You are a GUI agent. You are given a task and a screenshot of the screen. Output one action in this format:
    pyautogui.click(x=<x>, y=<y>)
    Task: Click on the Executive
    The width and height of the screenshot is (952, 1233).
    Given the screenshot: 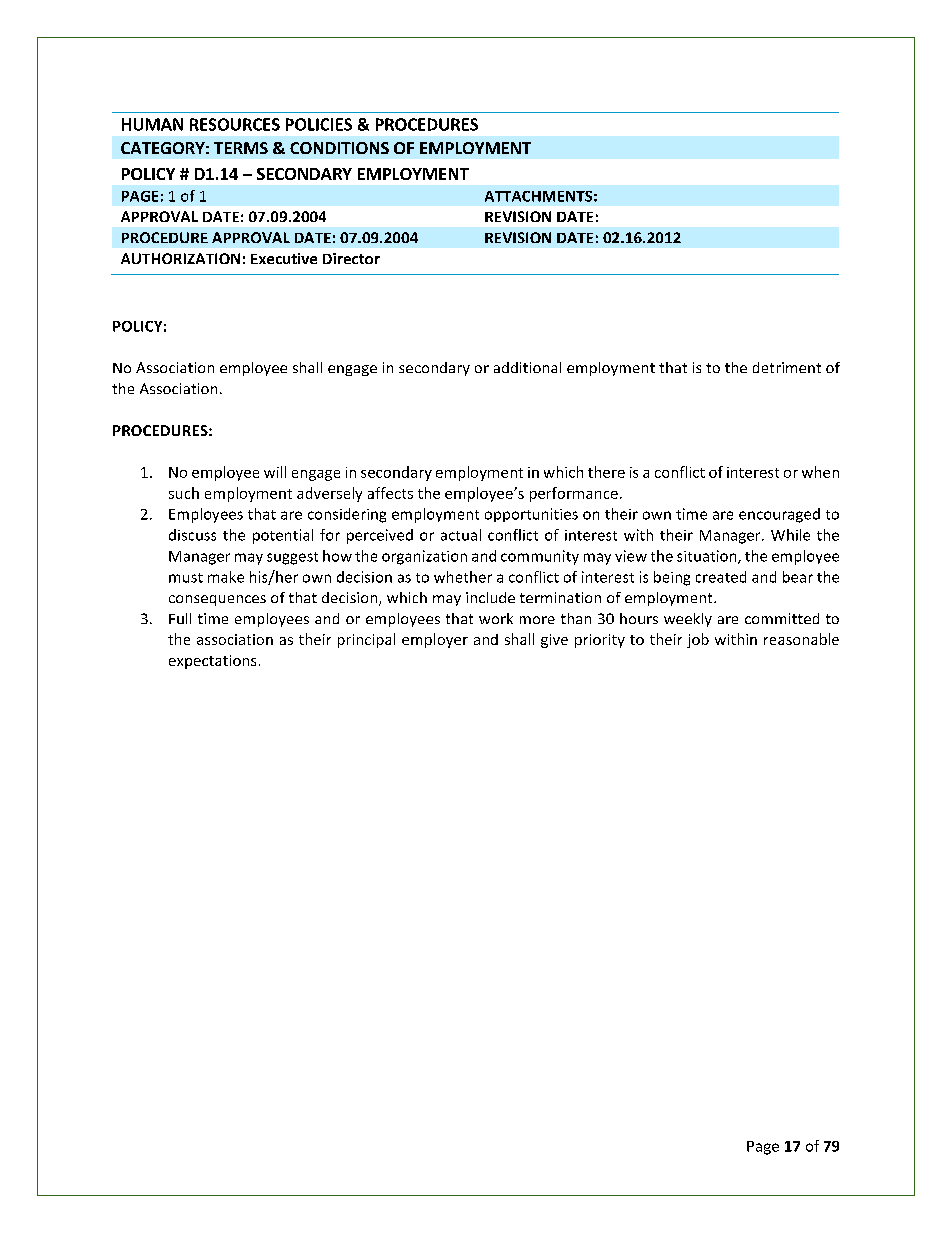 What is the action you would take?
    pyautogui.click(x=284, y=258)
